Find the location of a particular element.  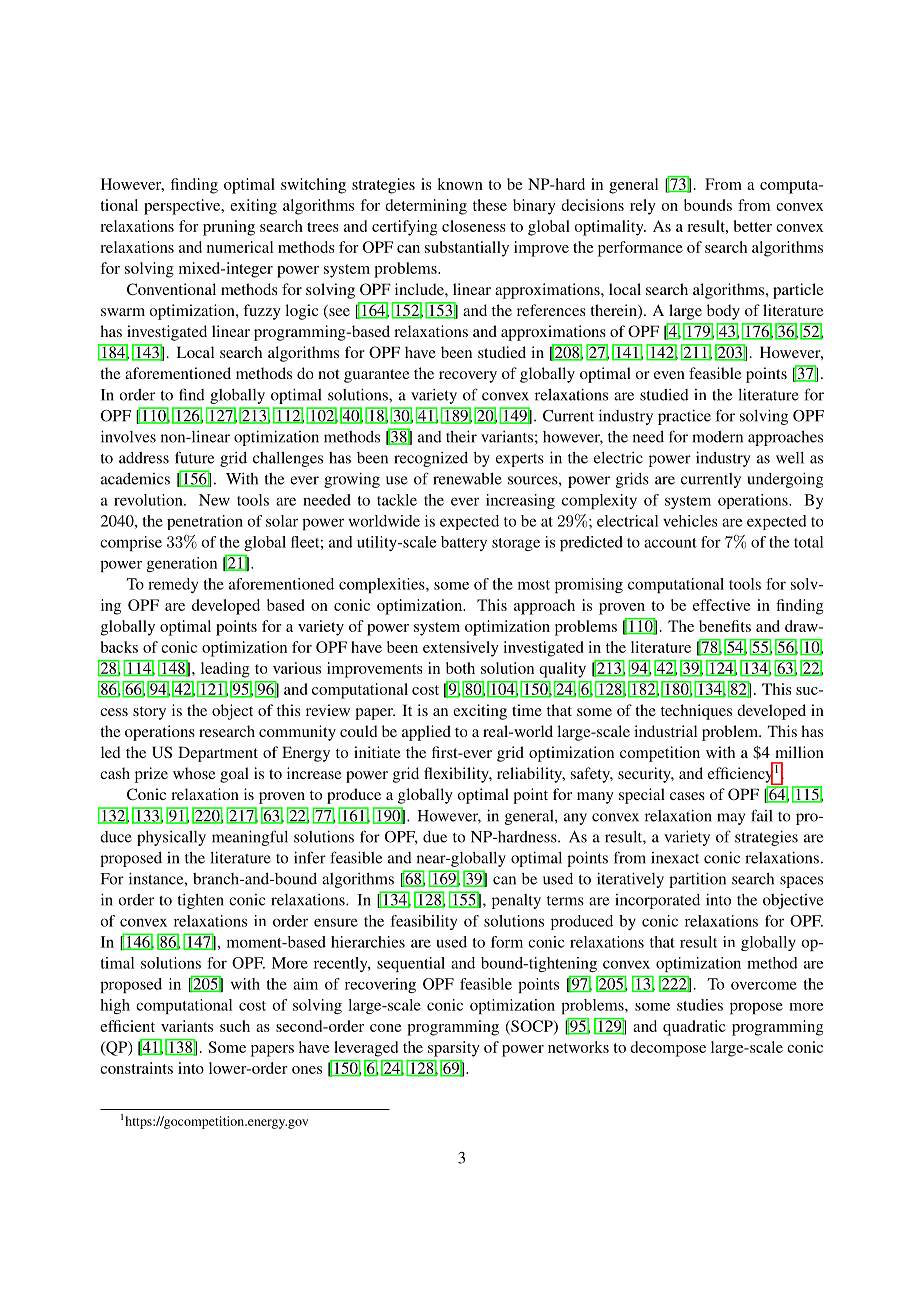

applied is located at coordinates (426, 733).
